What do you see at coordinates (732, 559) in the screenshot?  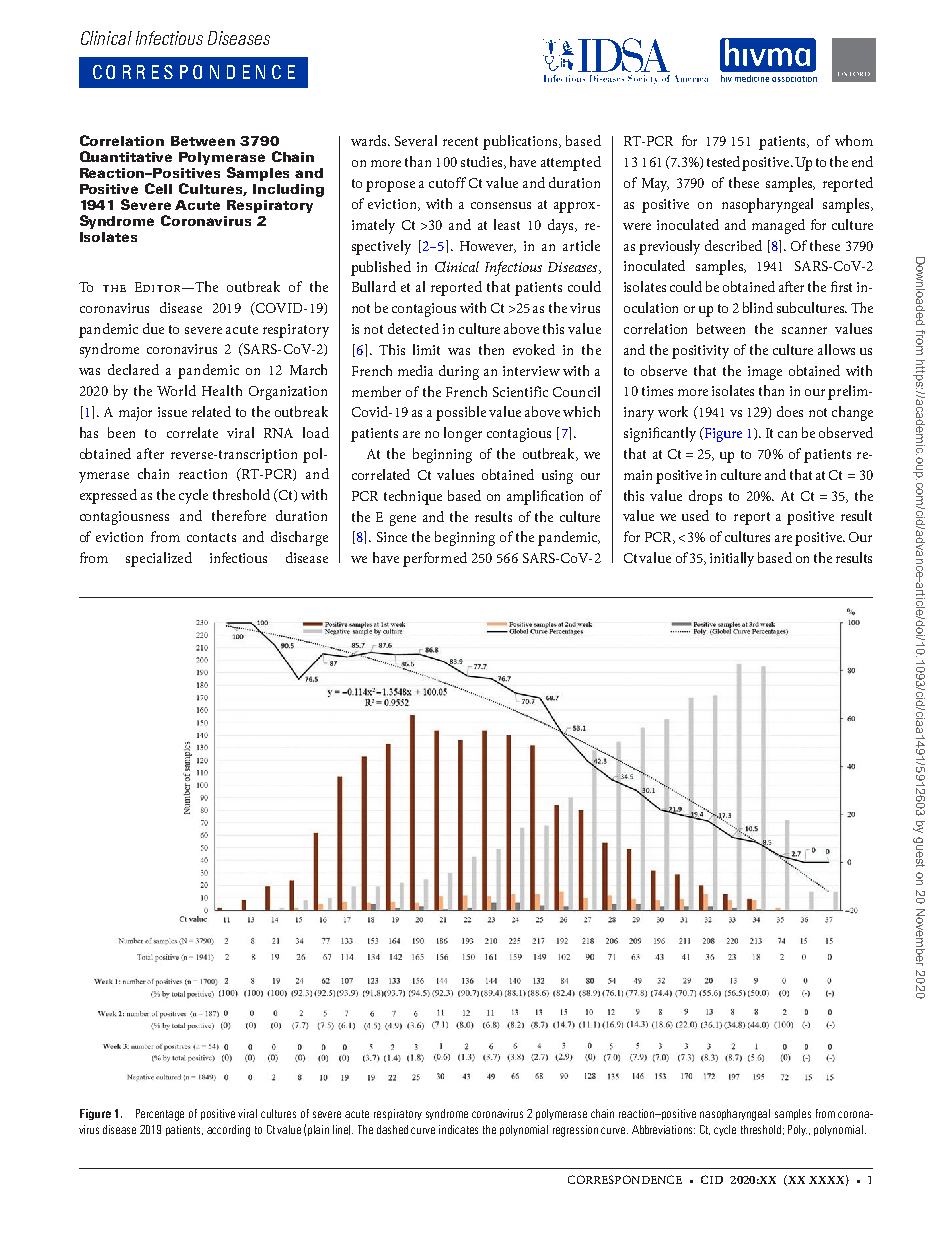 I see `initially` at bounding box center [732, 559].
